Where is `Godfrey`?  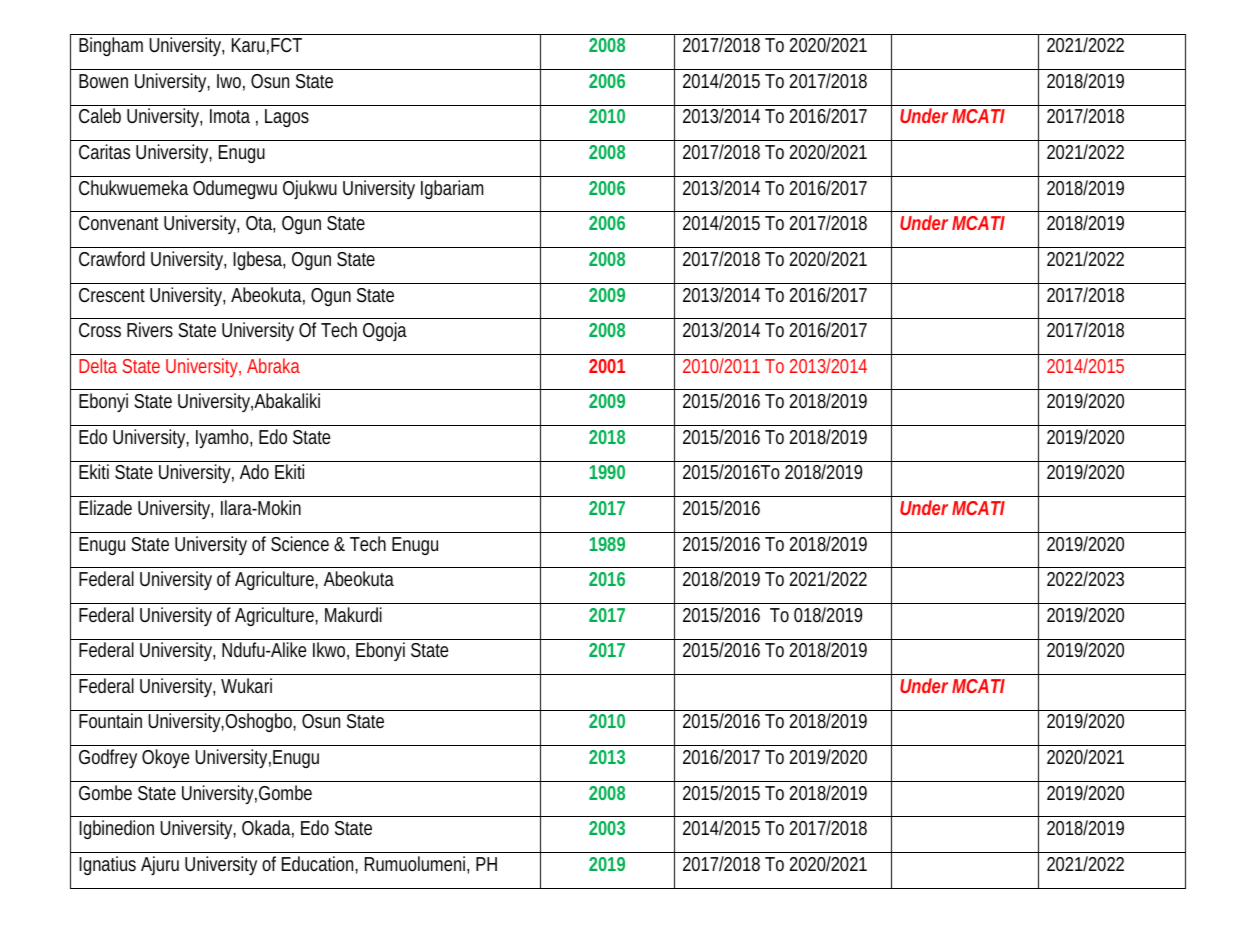
Godfrey is located at coordinates (108, 758).
